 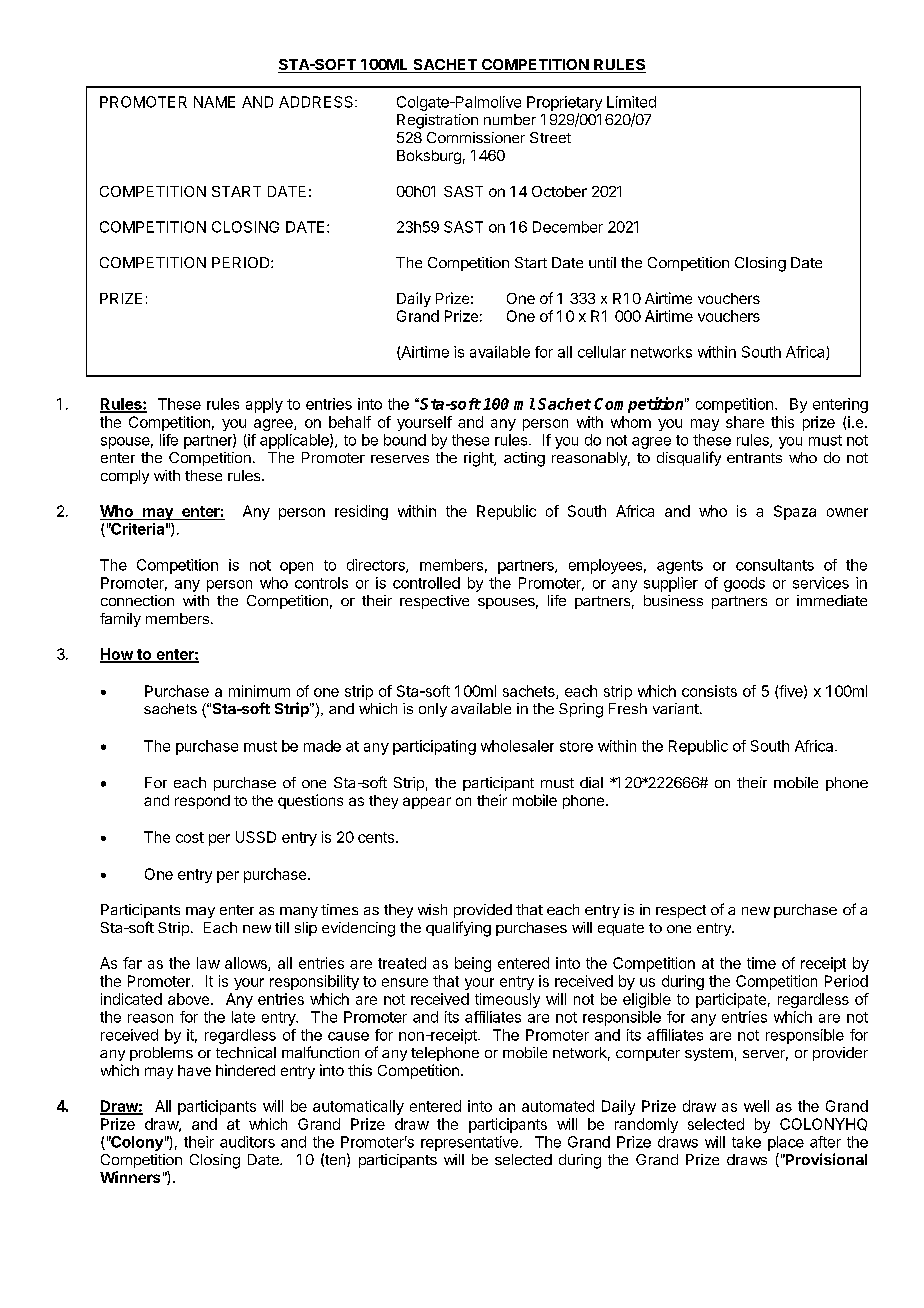 I want to click on right, so click(x=479, y=459).
